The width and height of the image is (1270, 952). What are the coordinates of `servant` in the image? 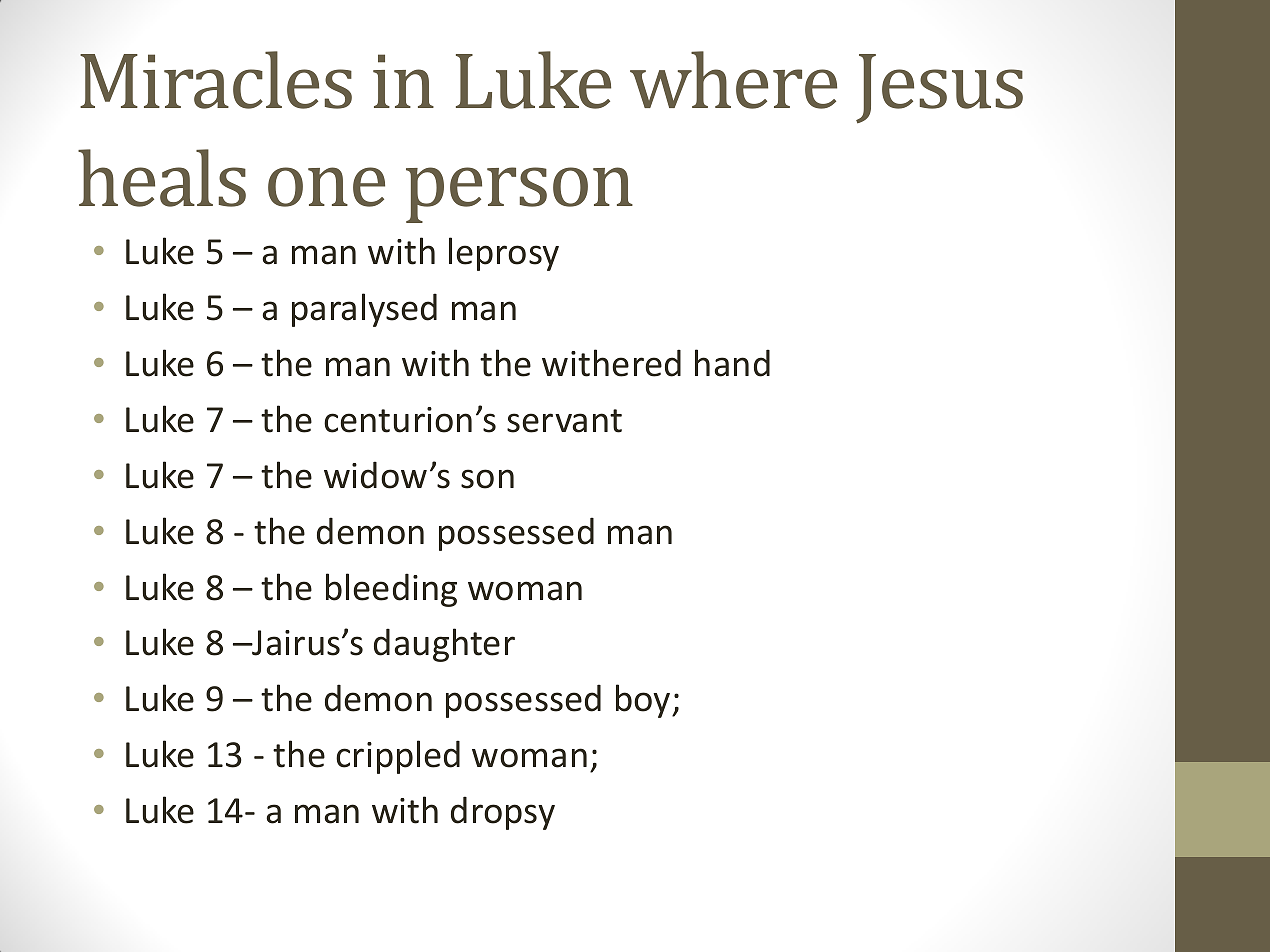 It's located at (564, 421).
